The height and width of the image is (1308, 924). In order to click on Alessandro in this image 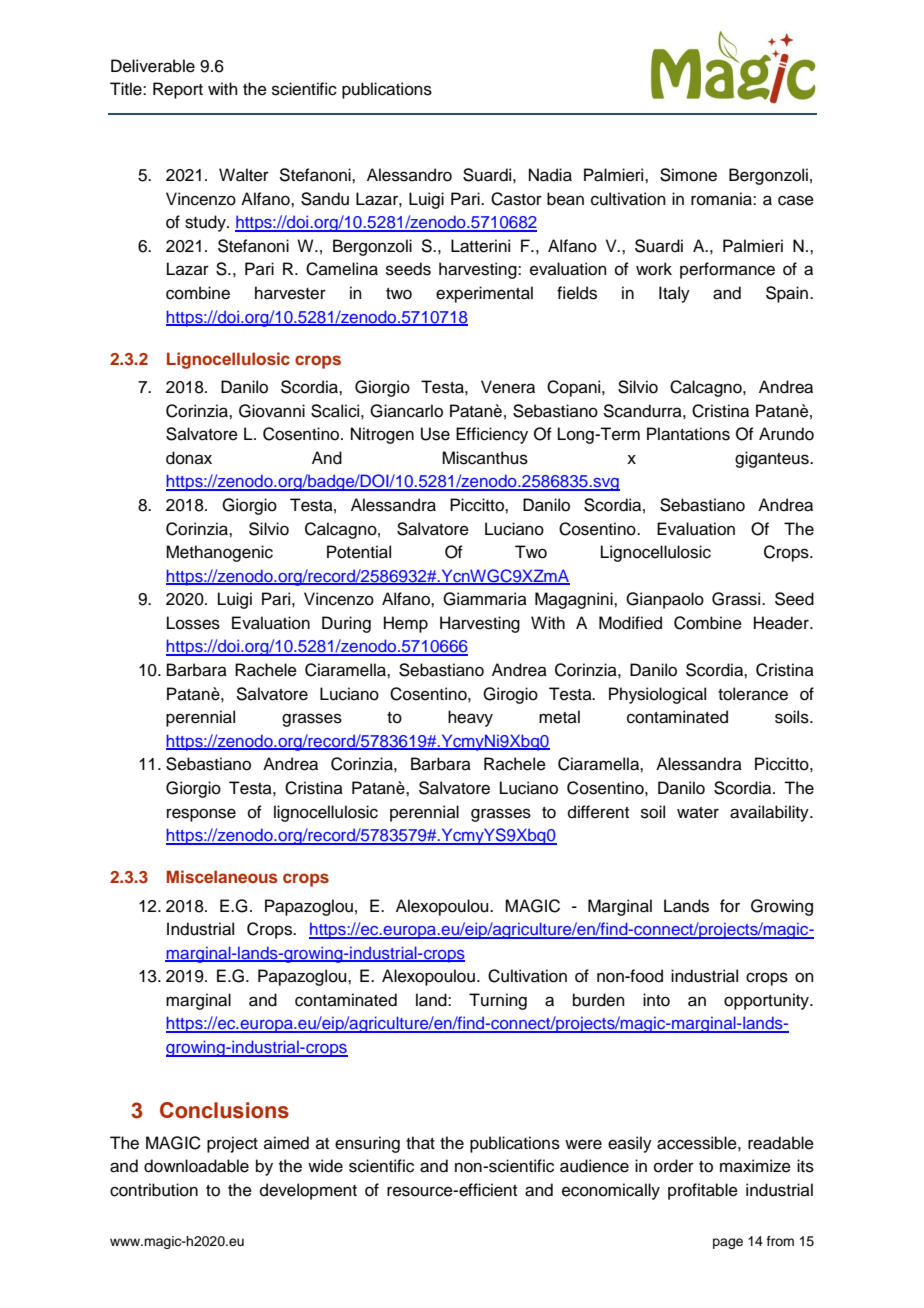, I will do `click(409, 175)`.
